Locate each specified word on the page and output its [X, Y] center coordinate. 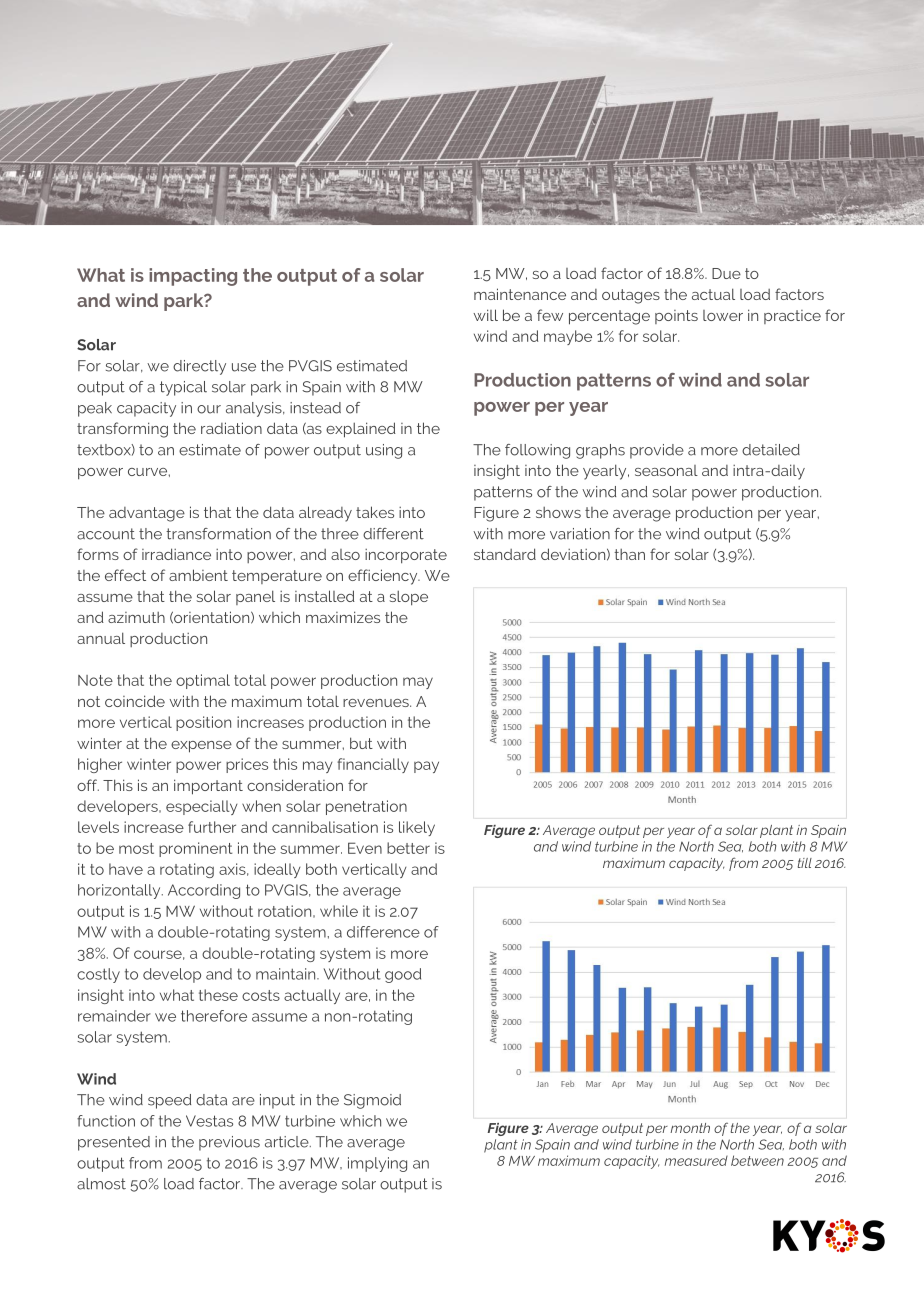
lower [723, 315]
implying [377, 1164]
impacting [193, 277]
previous [229, 1143]
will [485, 315]
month [690, 1128]
